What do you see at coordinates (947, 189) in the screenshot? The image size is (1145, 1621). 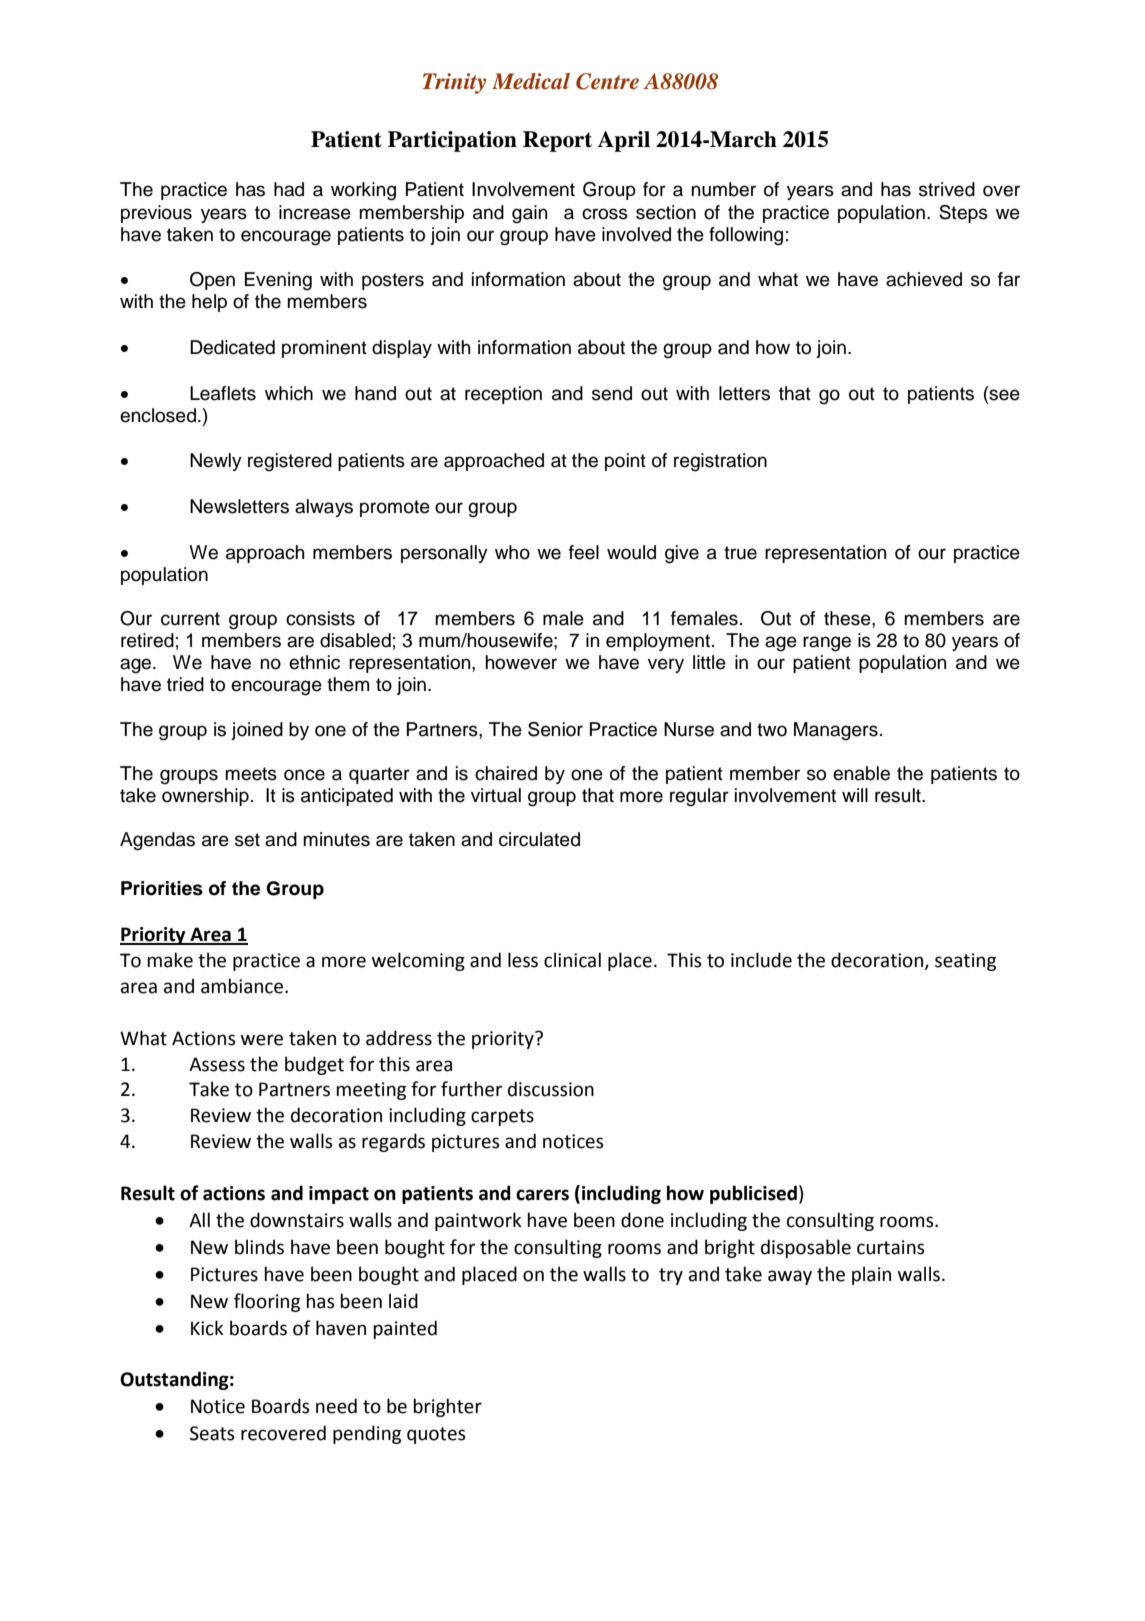 I see `strived` at bounding box center [947, 189].
